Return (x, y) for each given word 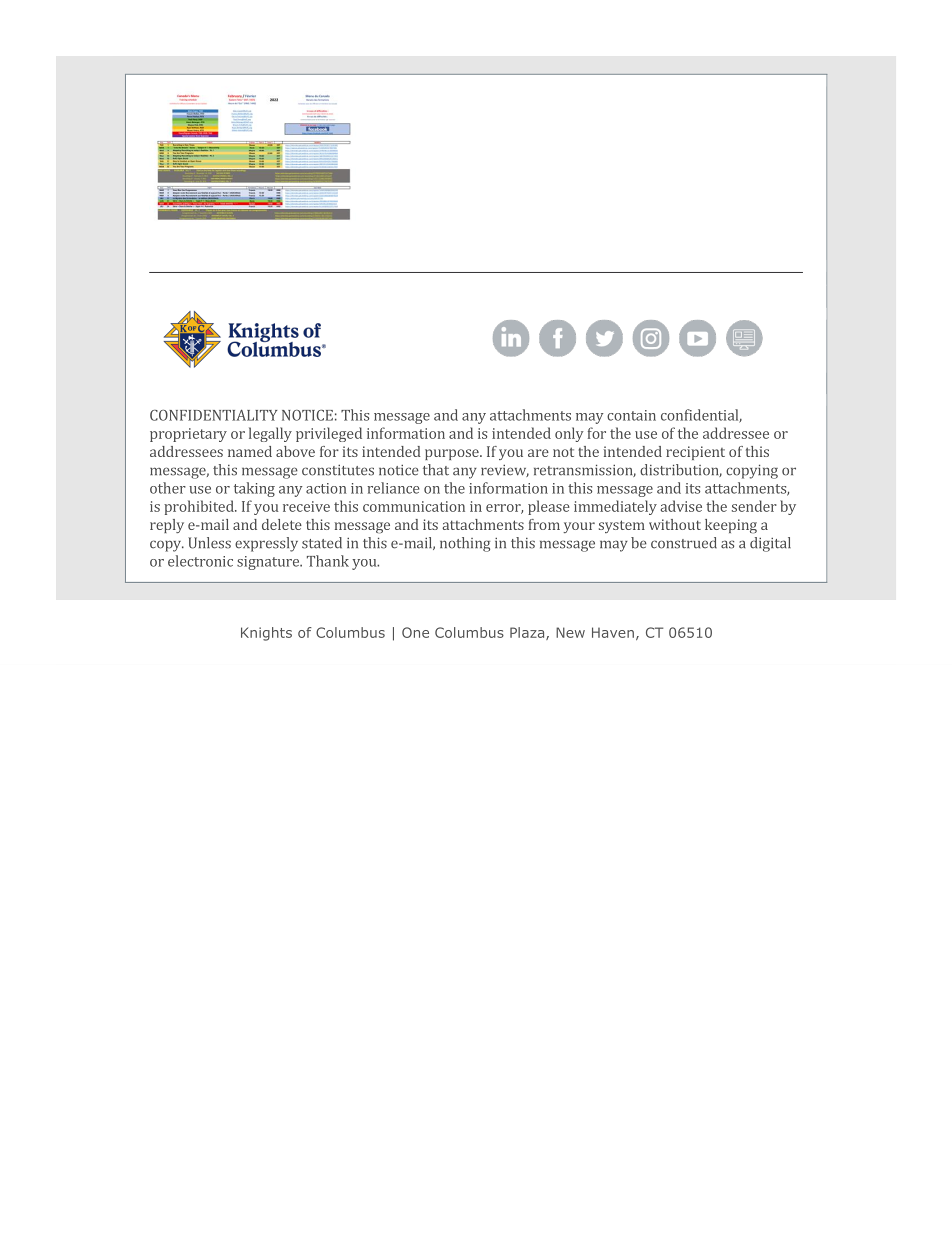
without (675, 524)
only (569, 434)
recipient (695, 453)
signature (269, 563)
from (544, 524)
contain (631, 415)
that (436, 470)
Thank (328, 561)
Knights (266, 634)
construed (684, 543)
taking (254, 489)
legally (270, 434)
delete (282, 524)
